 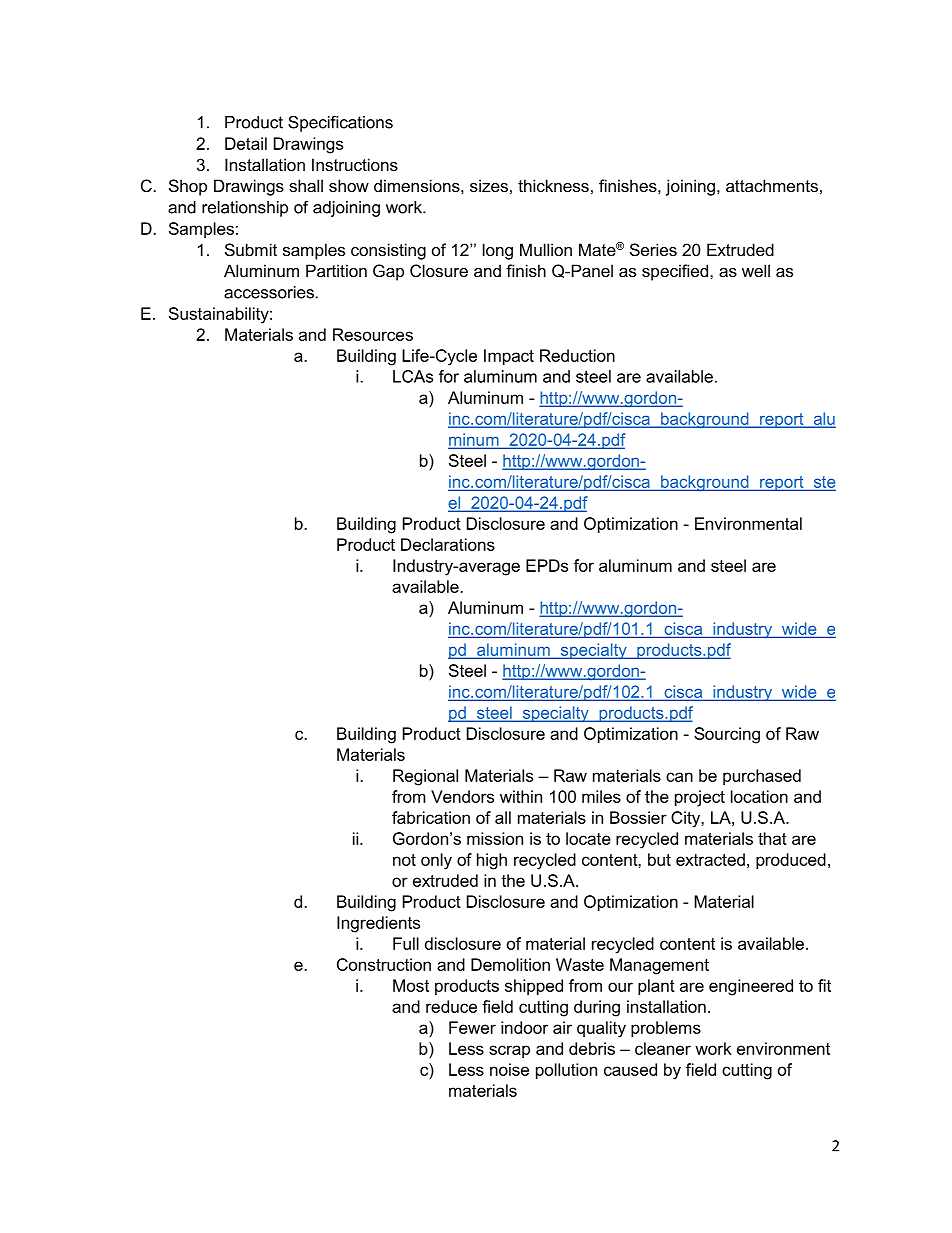 I want to click on Reduction, so click(x=577, y=355).
